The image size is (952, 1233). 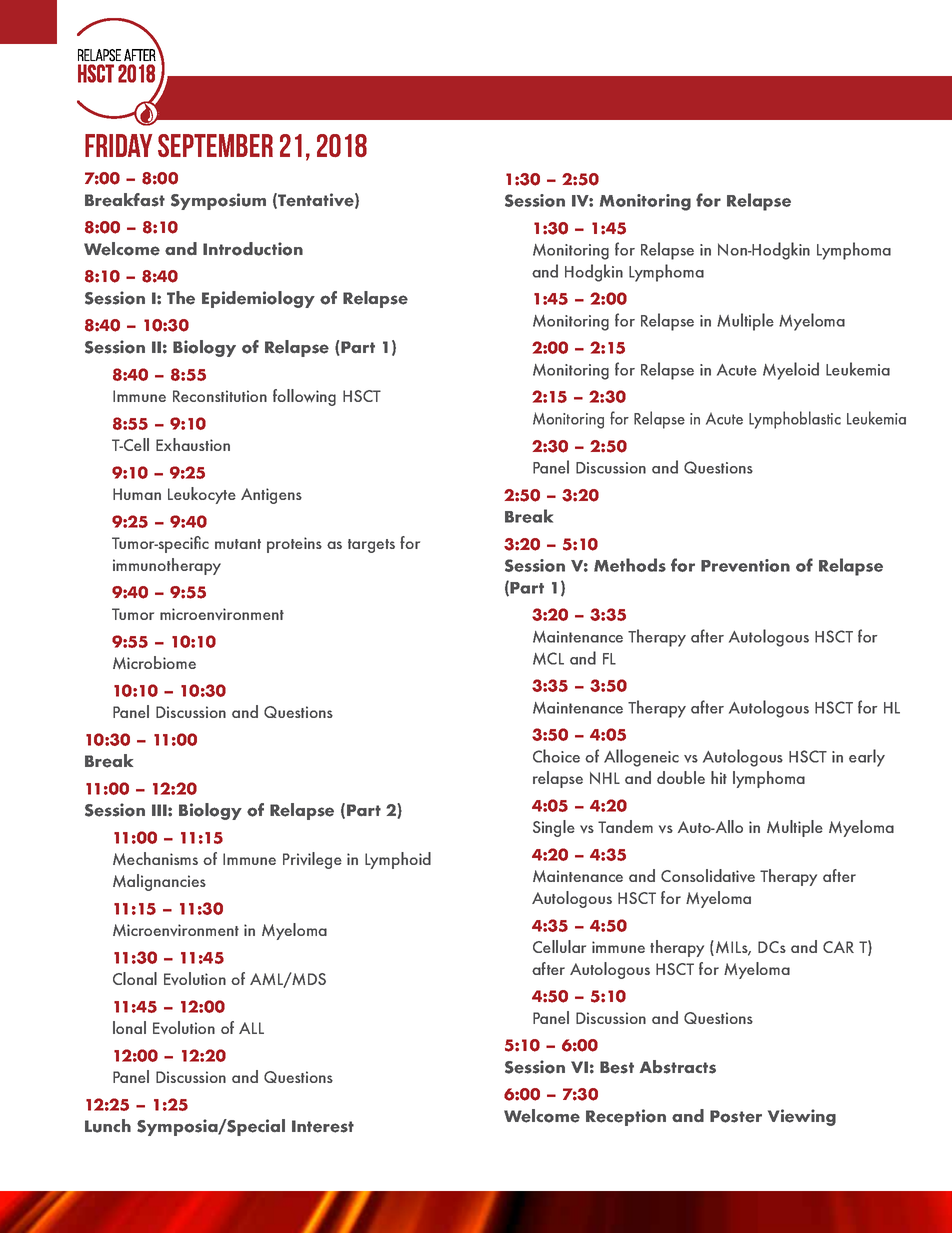 What do you see at coordinates (154, 662) in the document?
I see `Microbiome` at bounding box center [154, 662].
